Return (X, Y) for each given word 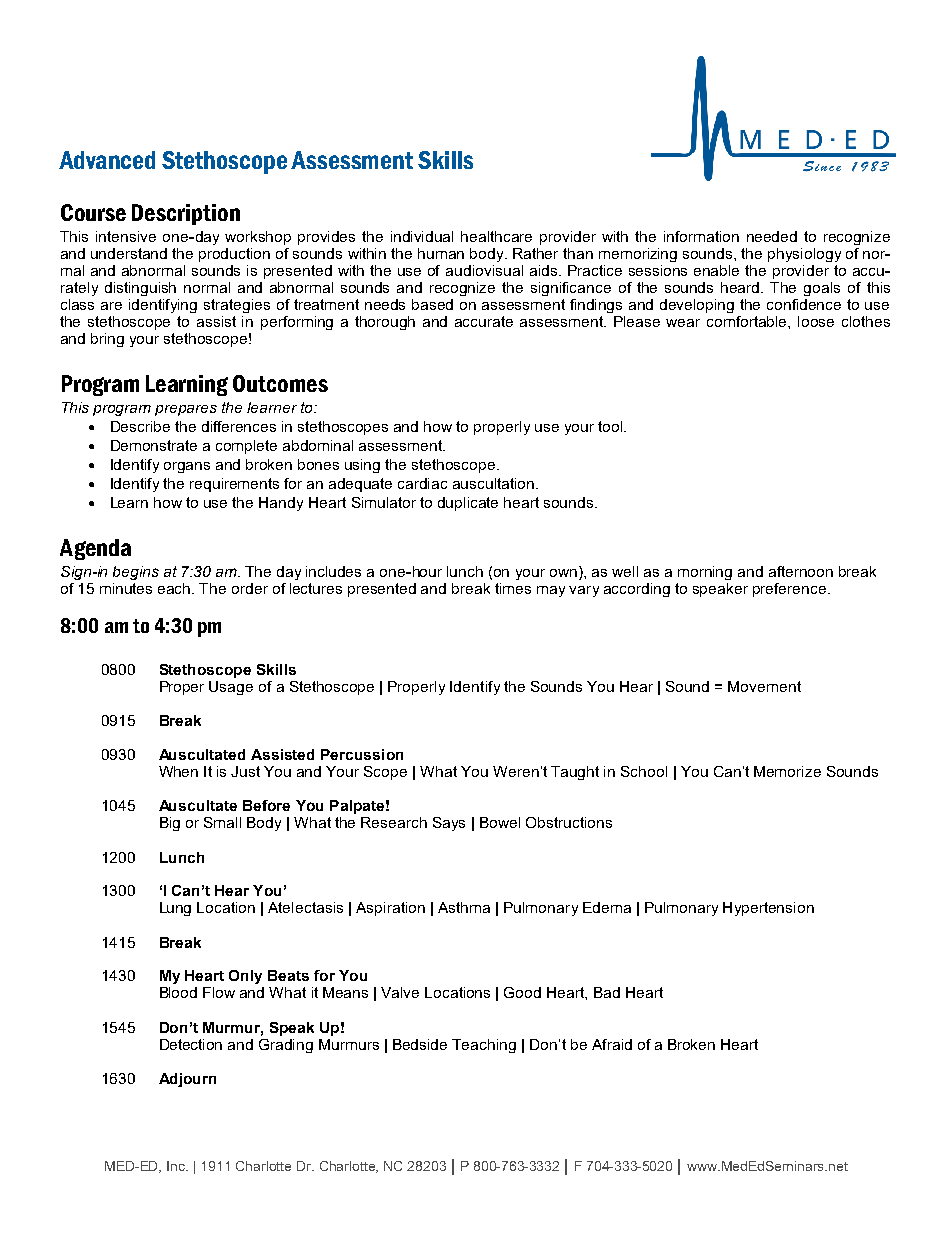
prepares (186, 410)
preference (791, 590)
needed (772, 236)
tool (611, 426)
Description (186, 214)
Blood (178, 992)
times (513, 588)
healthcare (496, 236)
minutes (126, 588)
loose (816, 321)
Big (170, 824)
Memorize (787, 771)
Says (449, 824)
